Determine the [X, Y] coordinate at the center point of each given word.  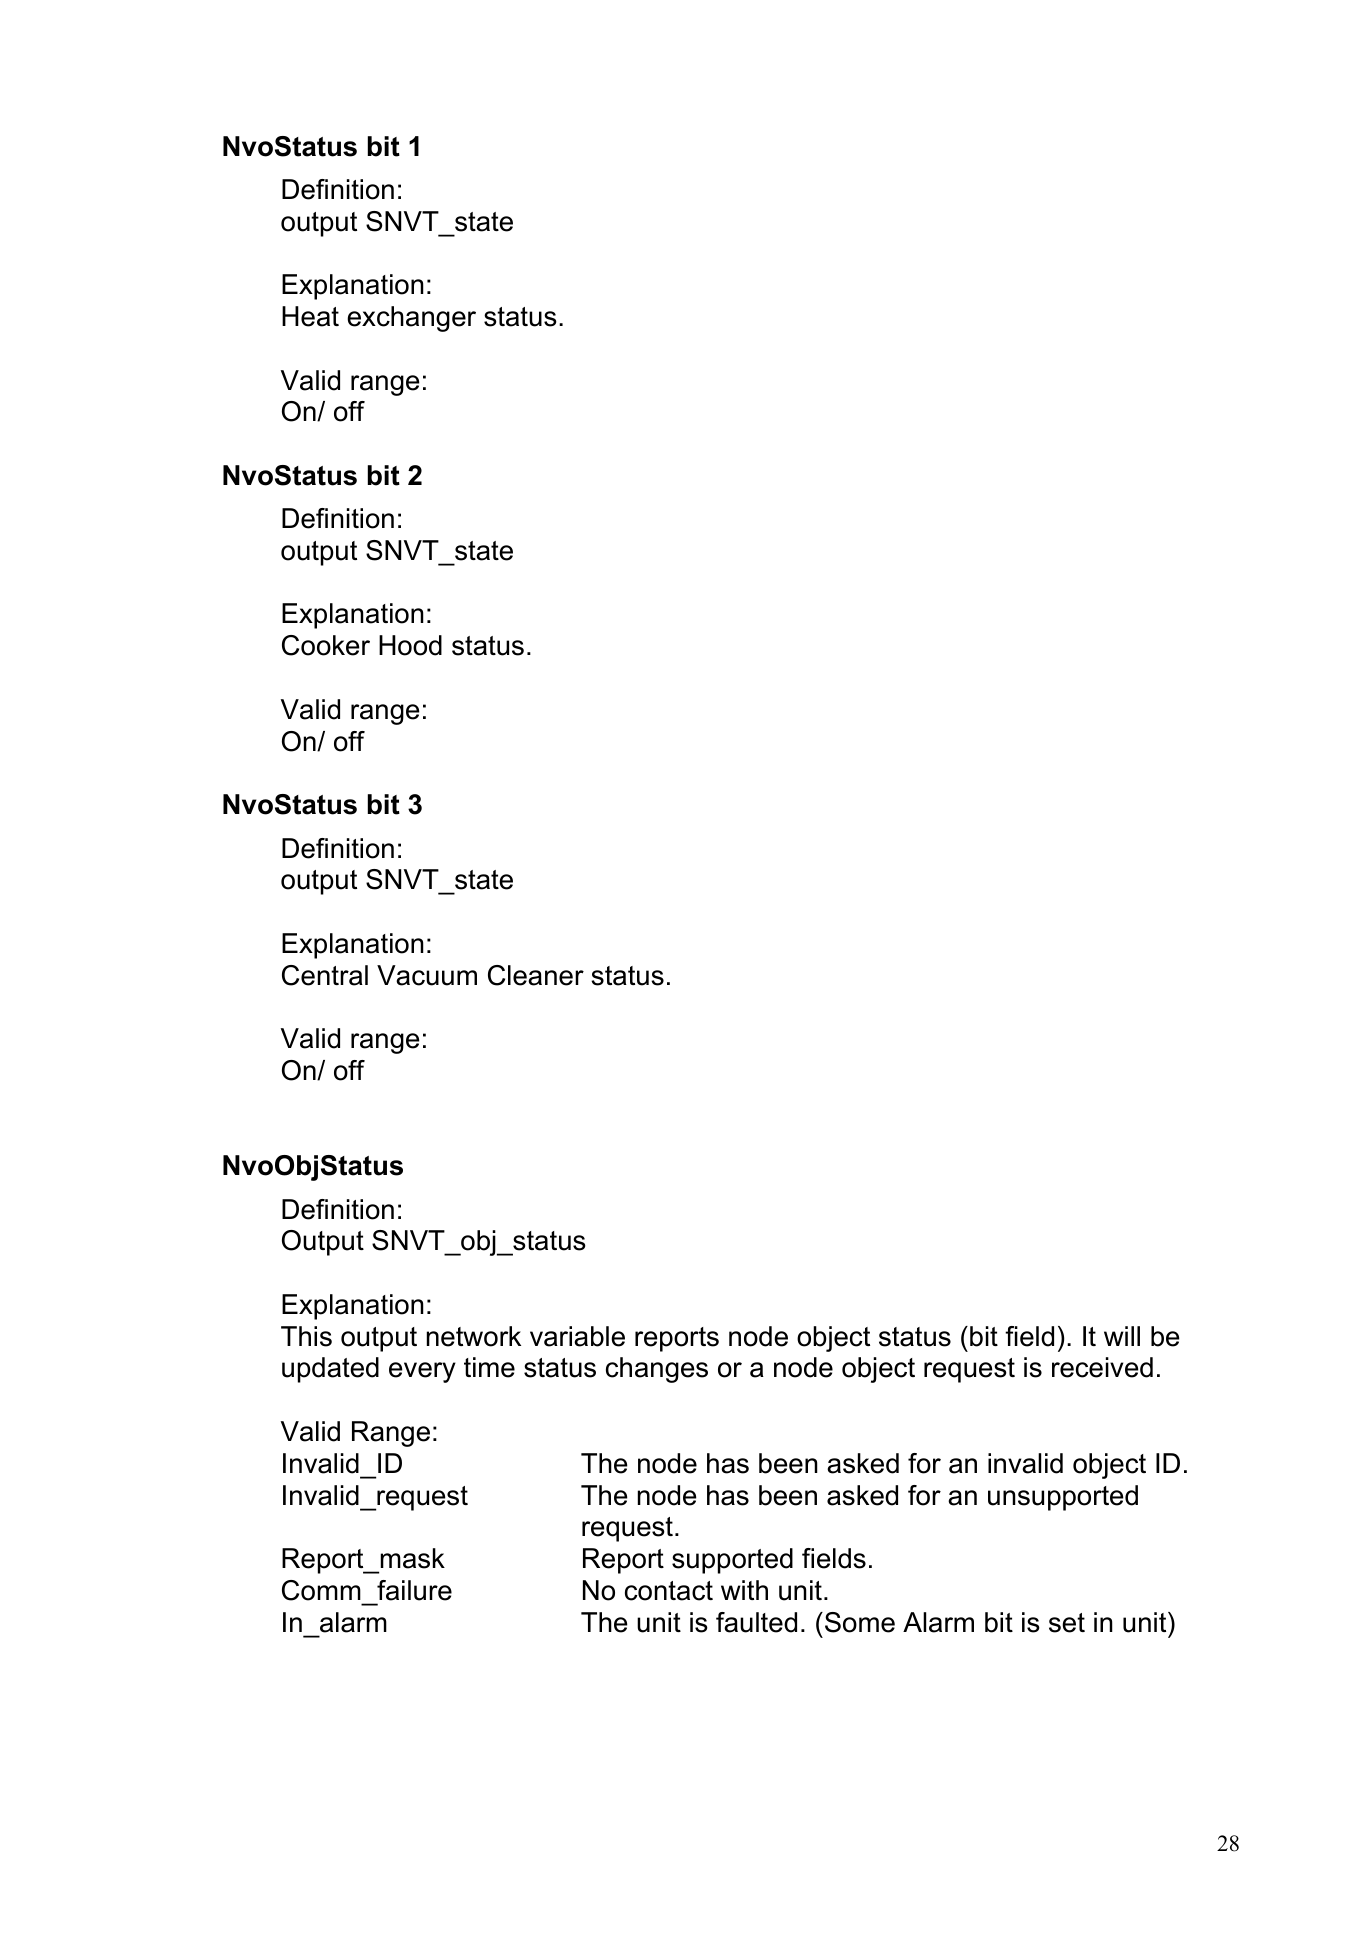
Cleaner [536, 975]
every [422, 1372]
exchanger [411, 319]
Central [325, 975]
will [1122, 1336]
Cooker [326, 645]
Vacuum [427, 975]
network [474, 1336]
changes [657, 1370]
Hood [410, 645]
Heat [310, 316]
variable [577, 1336]
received [1102, 1367]
